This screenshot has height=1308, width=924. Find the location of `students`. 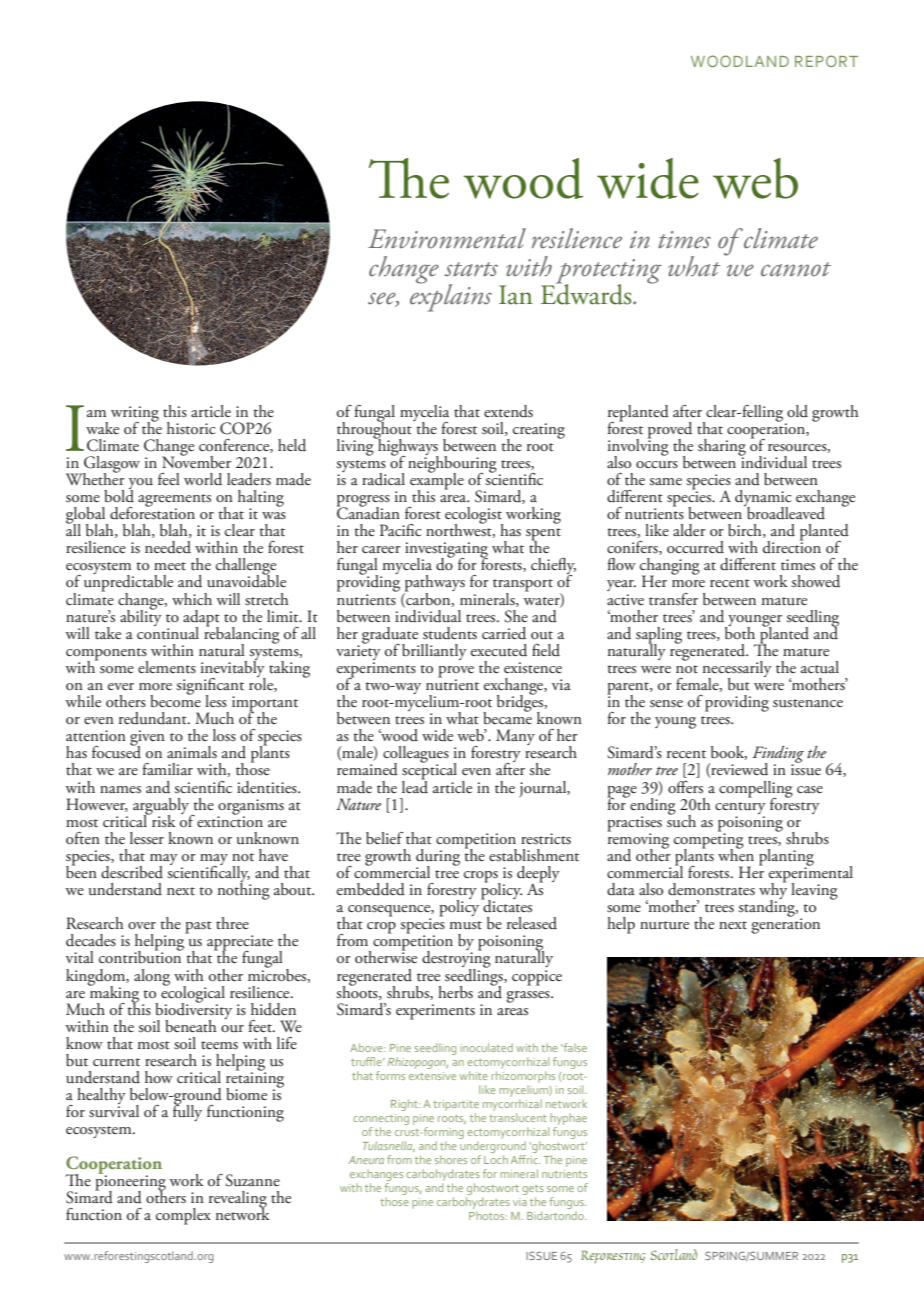

students is located at coordinates (450, 633).
